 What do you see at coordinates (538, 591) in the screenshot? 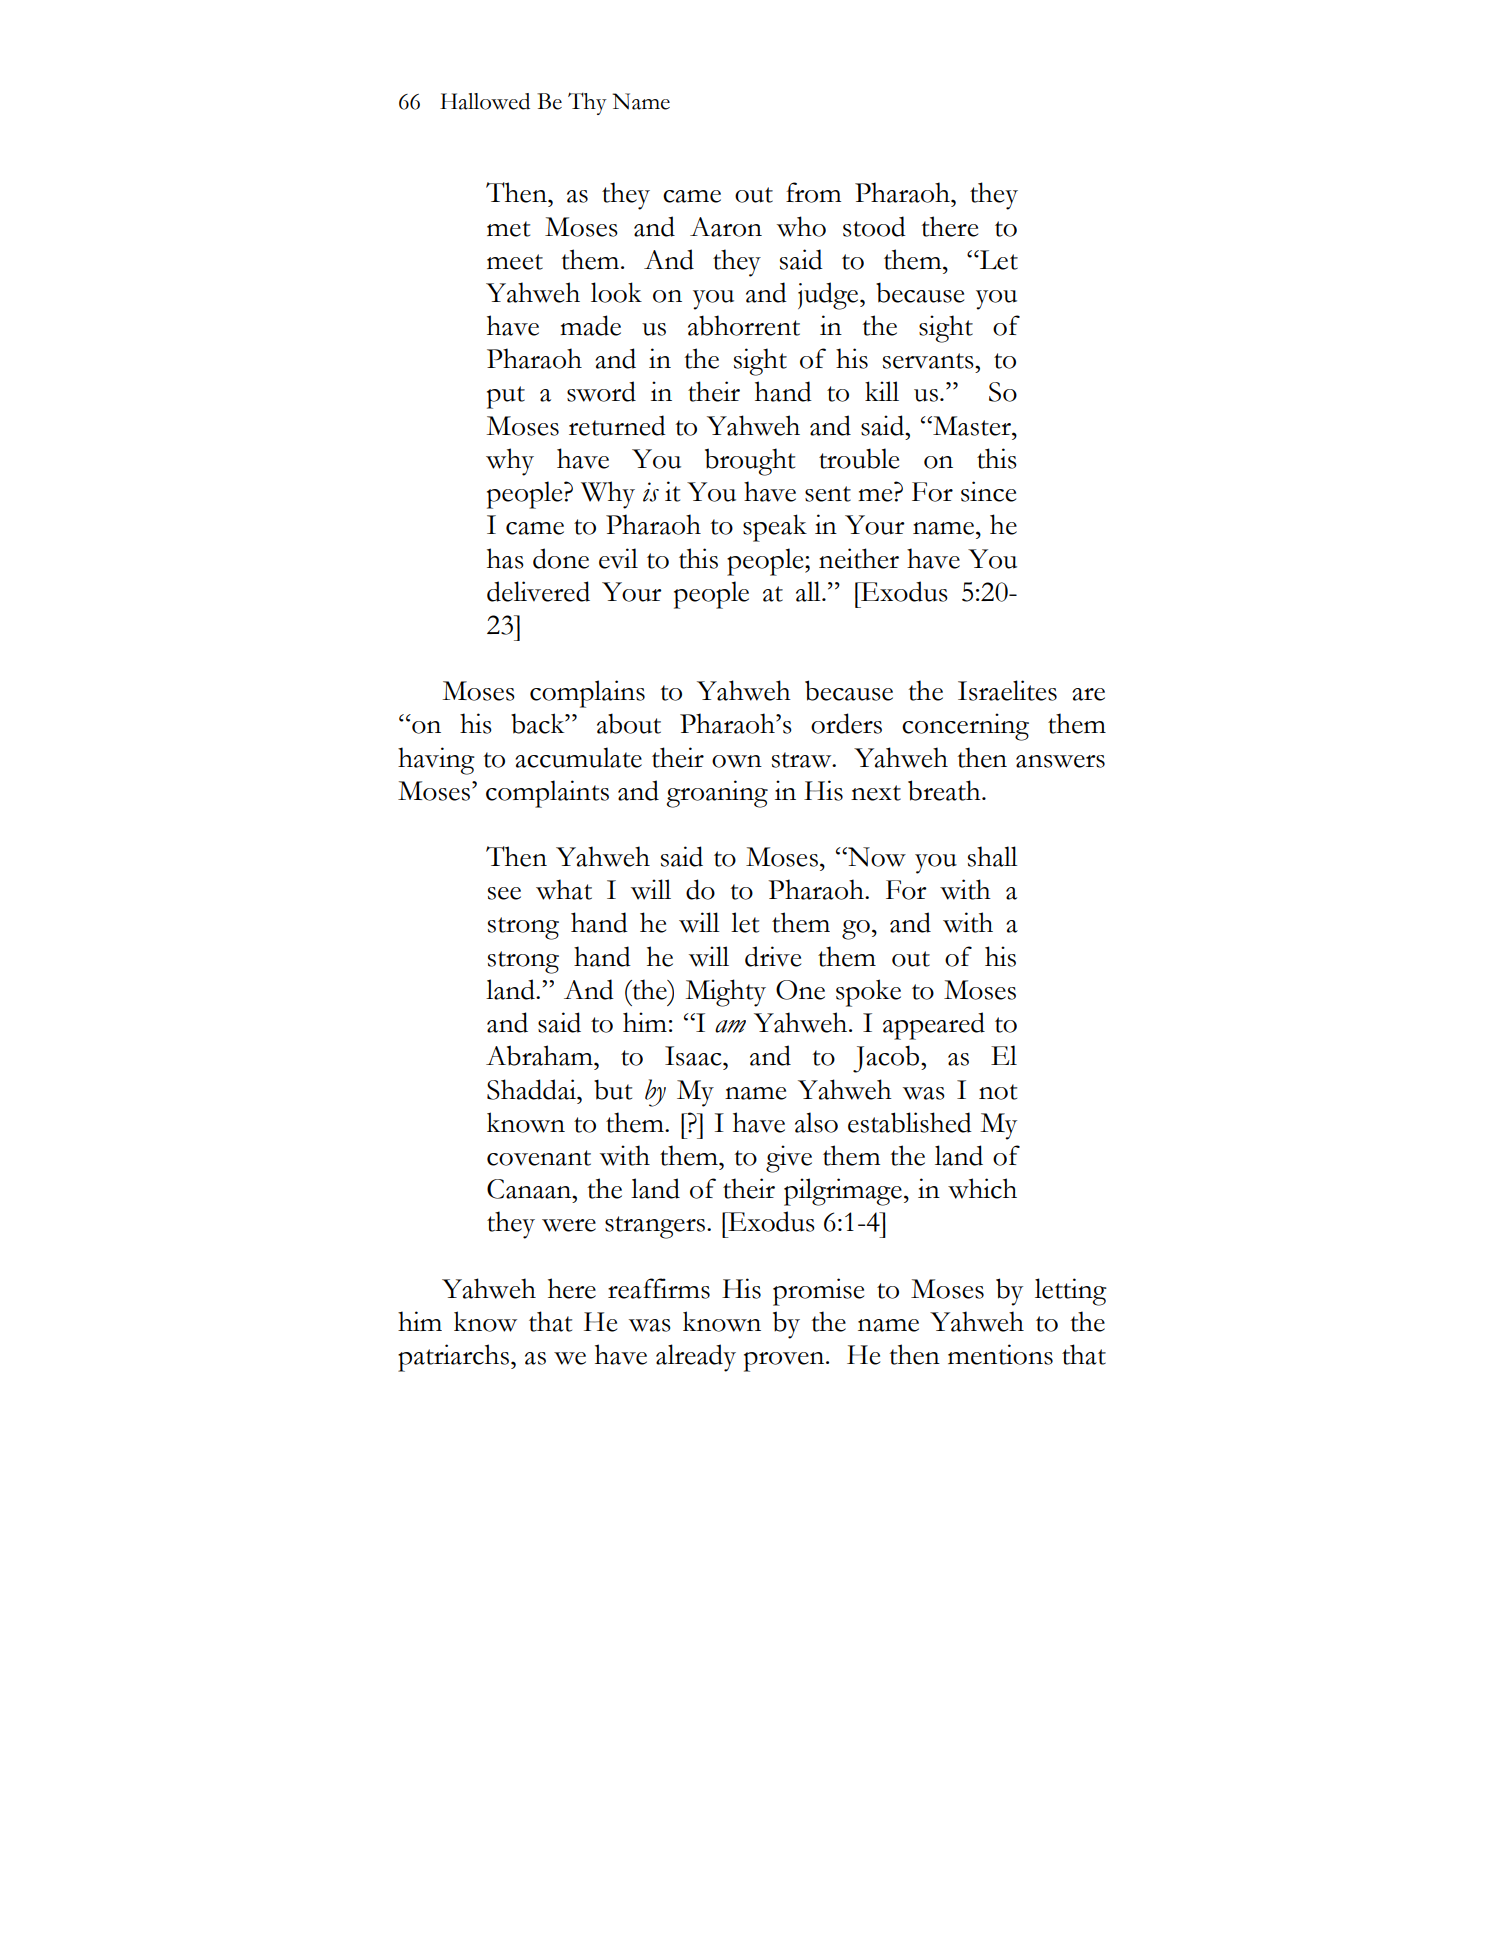
I see `delivered` at bounding box center [538, 591].
